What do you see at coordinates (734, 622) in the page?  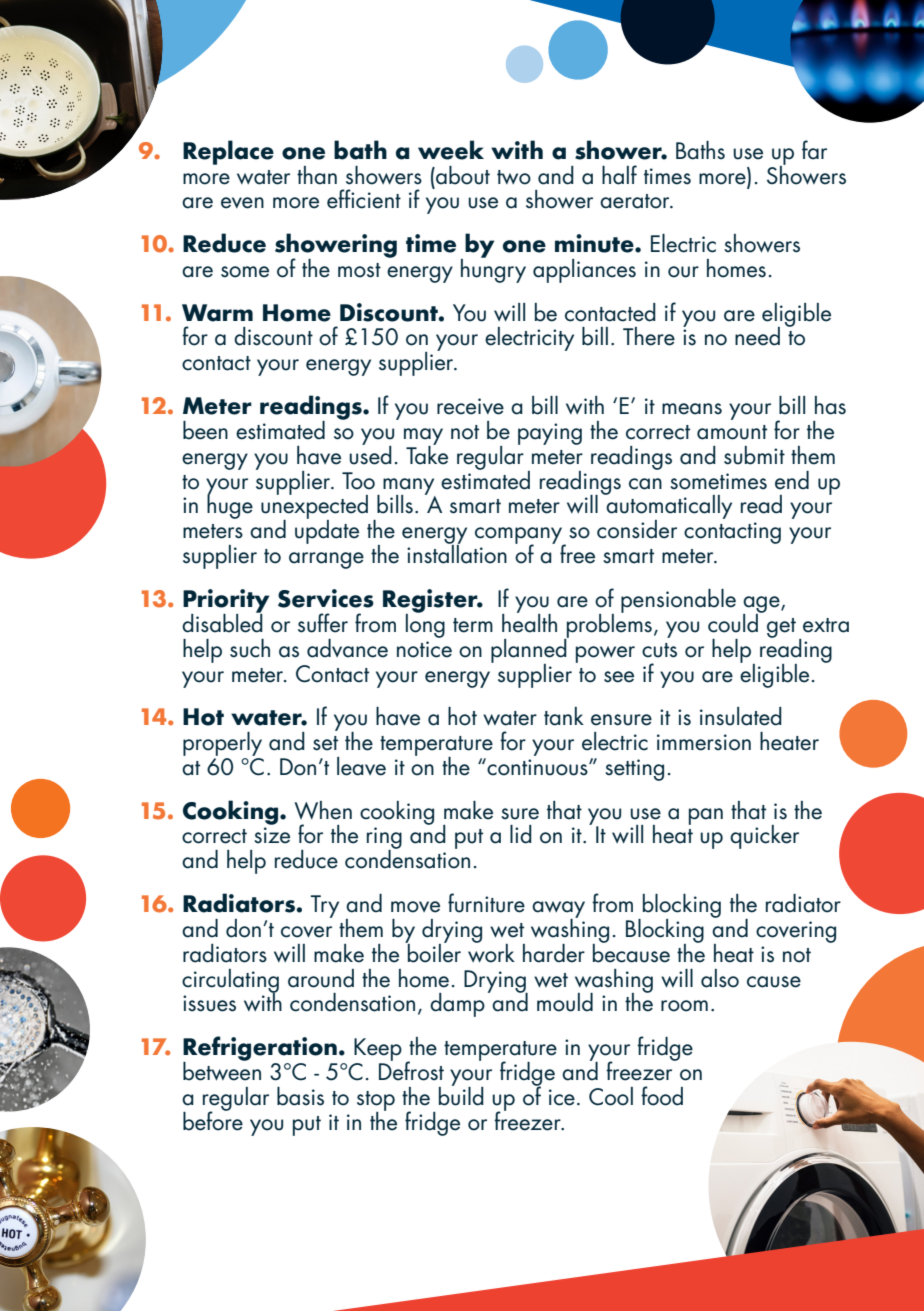 I see `could` at bounding box center [734, 622].
